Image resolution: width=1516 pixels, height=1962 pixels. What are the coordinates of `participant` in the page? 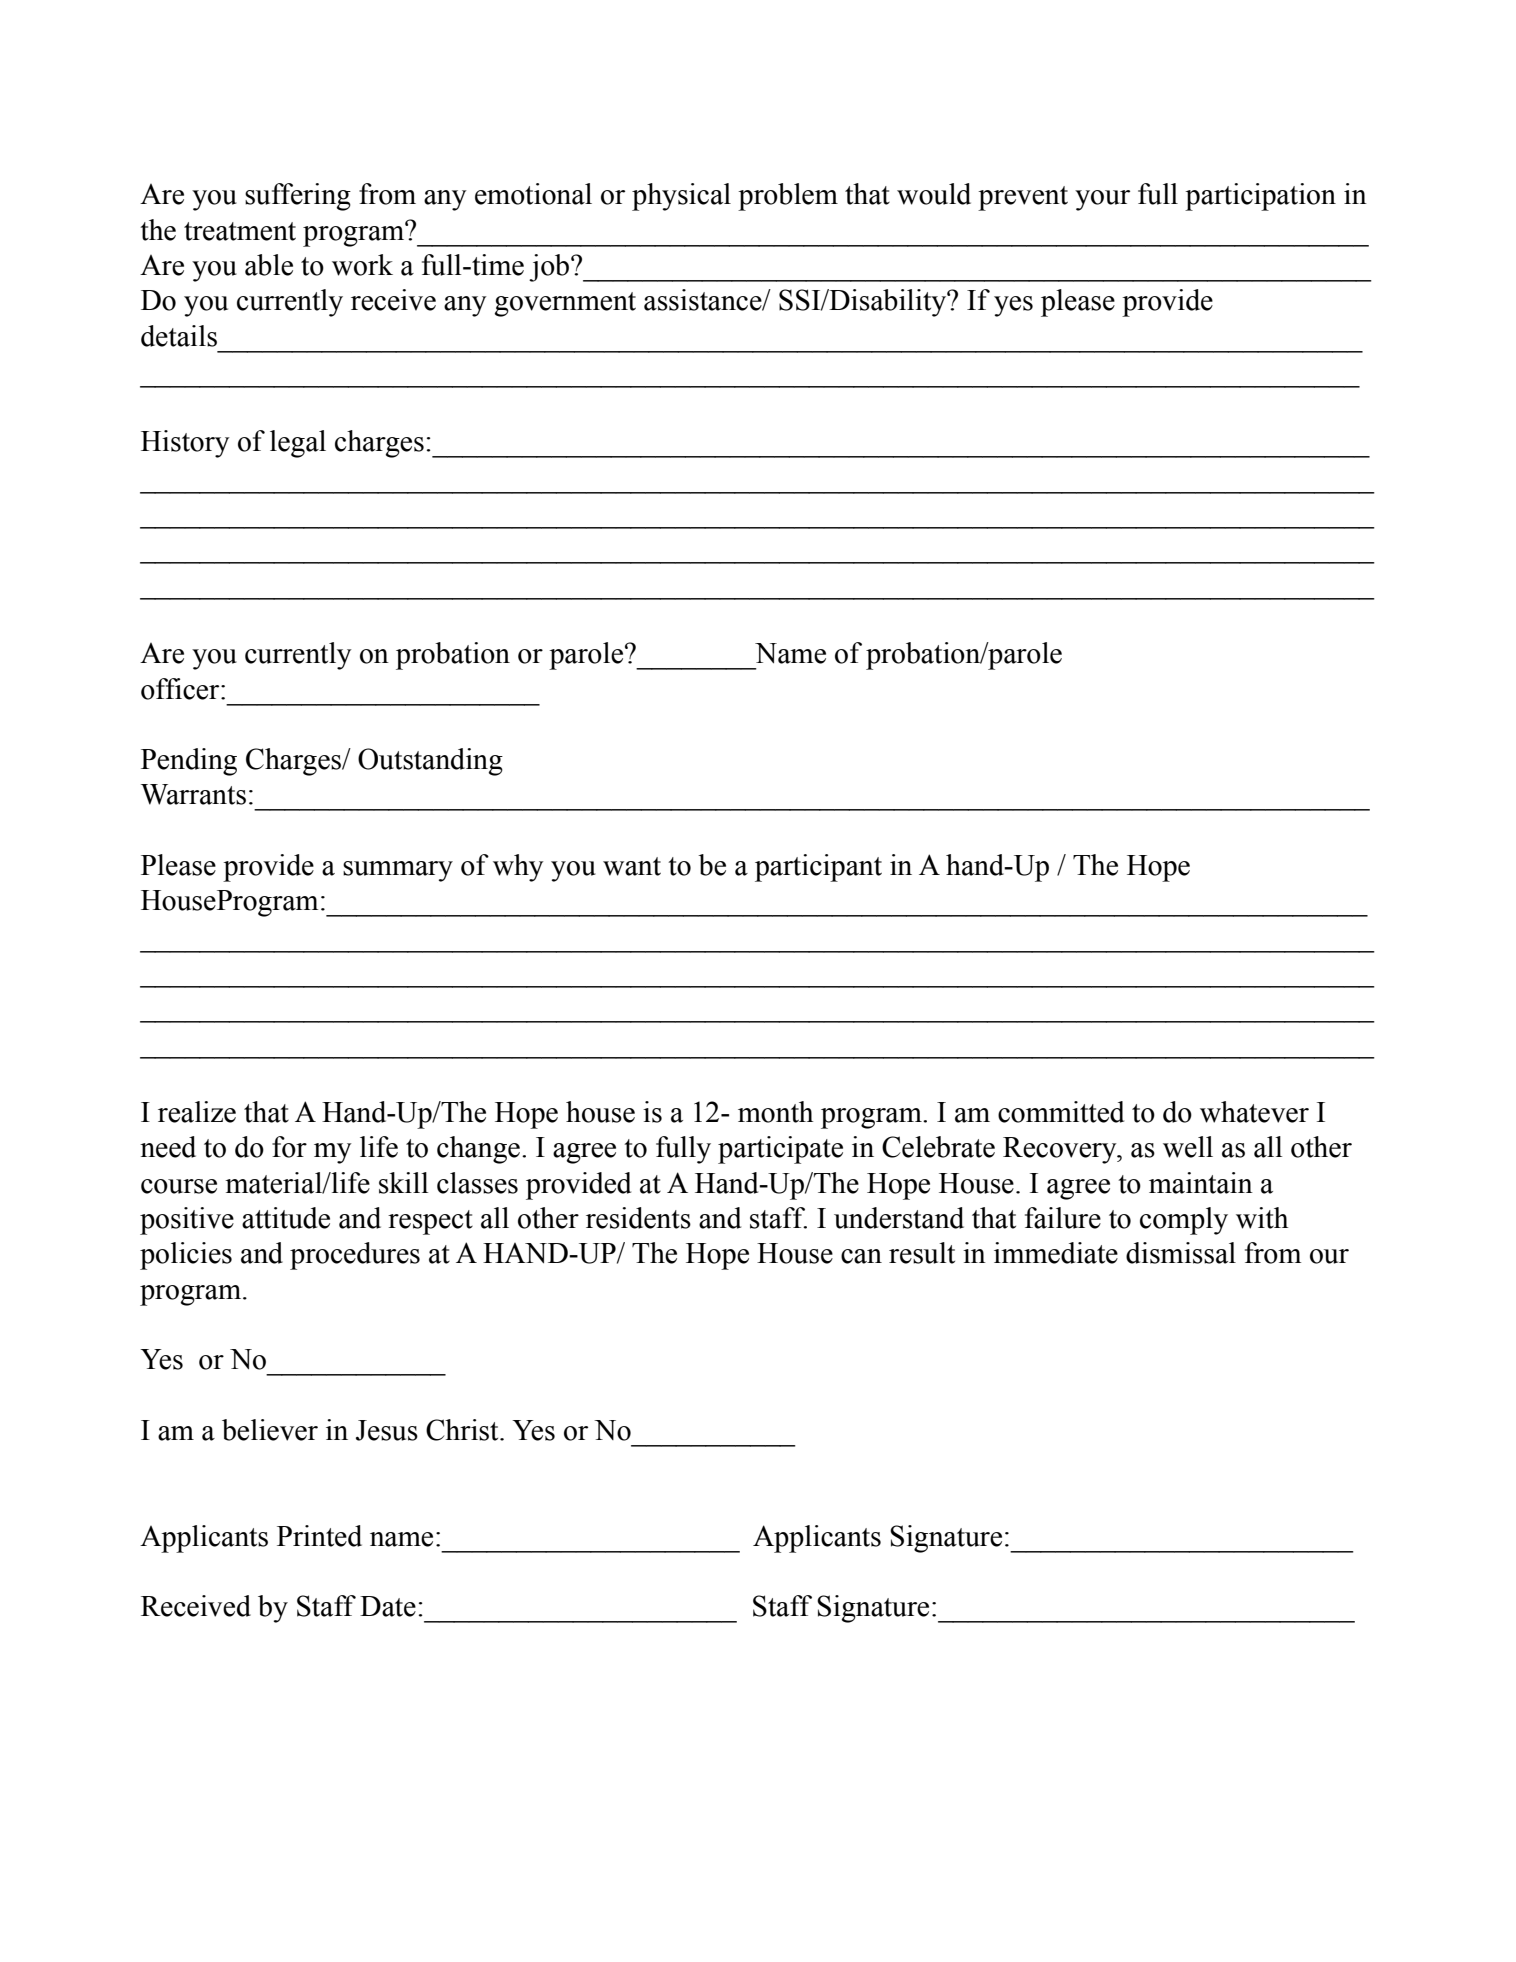 It's located at (818, 868).
